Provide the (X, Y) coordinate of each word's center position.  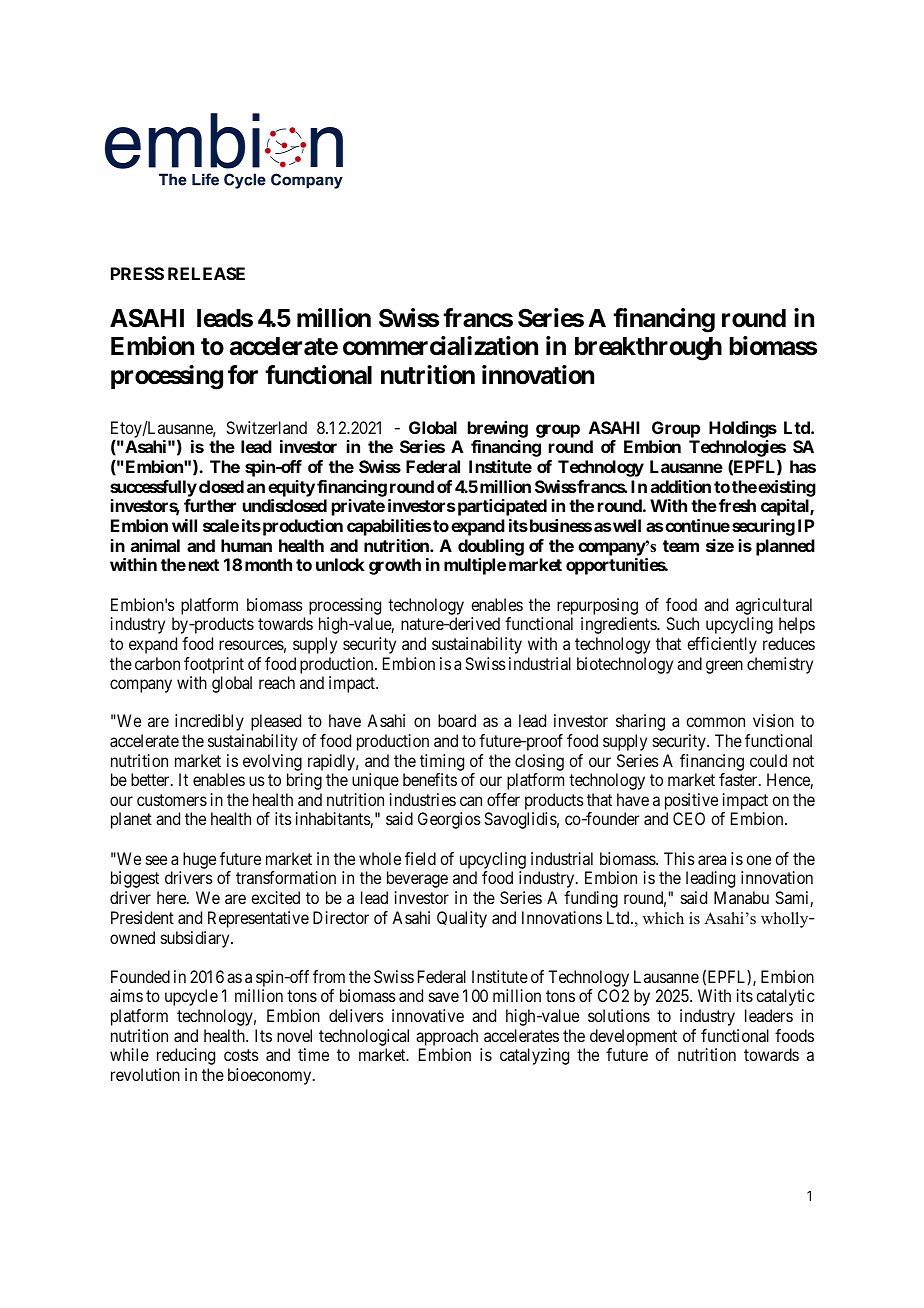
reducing (186, 1056)
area (712, 860)
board (457, 720)
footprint (214, 665)
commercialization (440, 346)
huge (198, 862)
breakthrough (648, 349)
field (420, 858)
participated (502, 507)
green (724, 667)
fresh (737, 505)
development (633, 1037)
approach (447, 1037)
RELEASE (206, 273)
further (210, 505)
